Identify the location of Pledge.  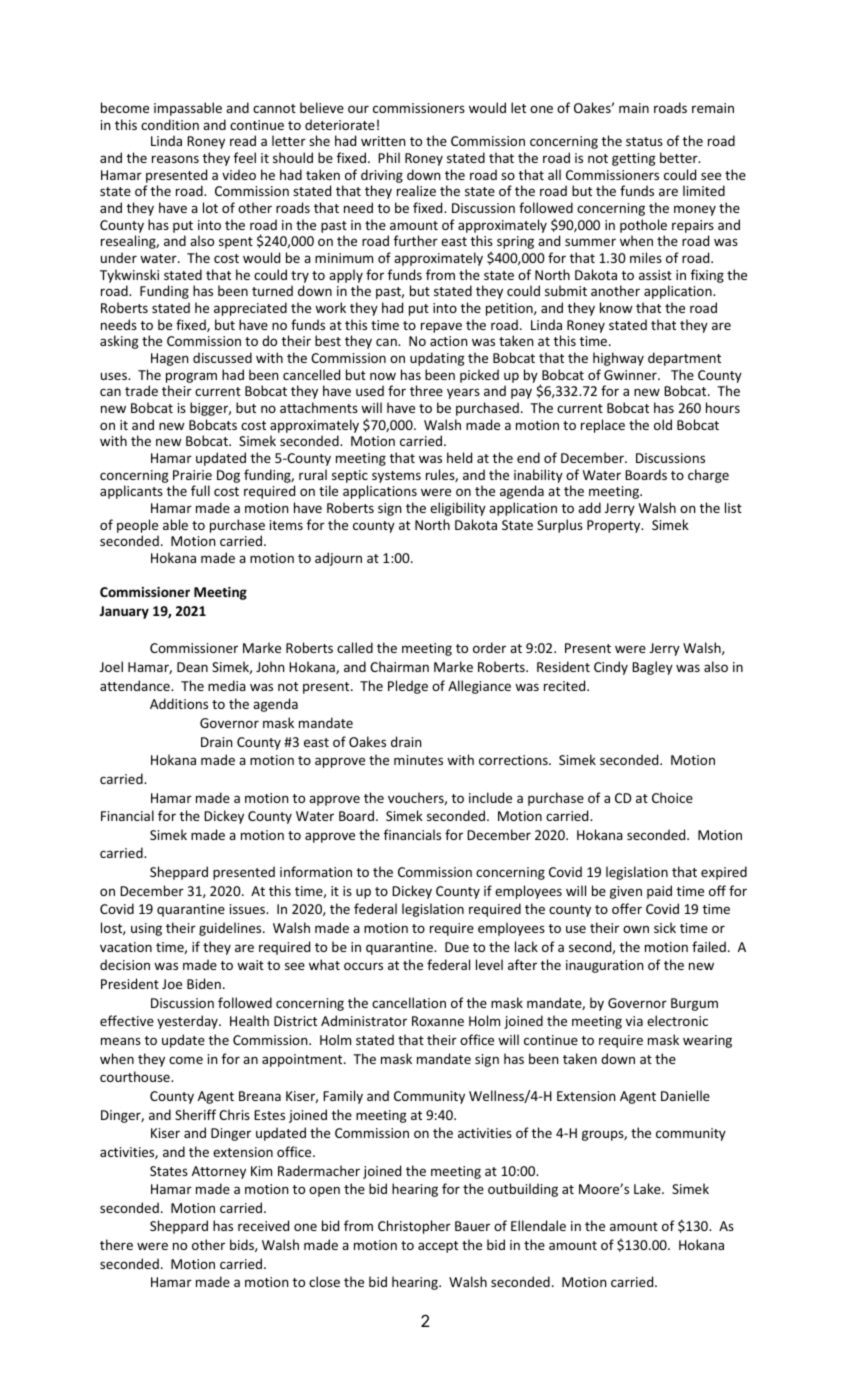
(408, 687).
